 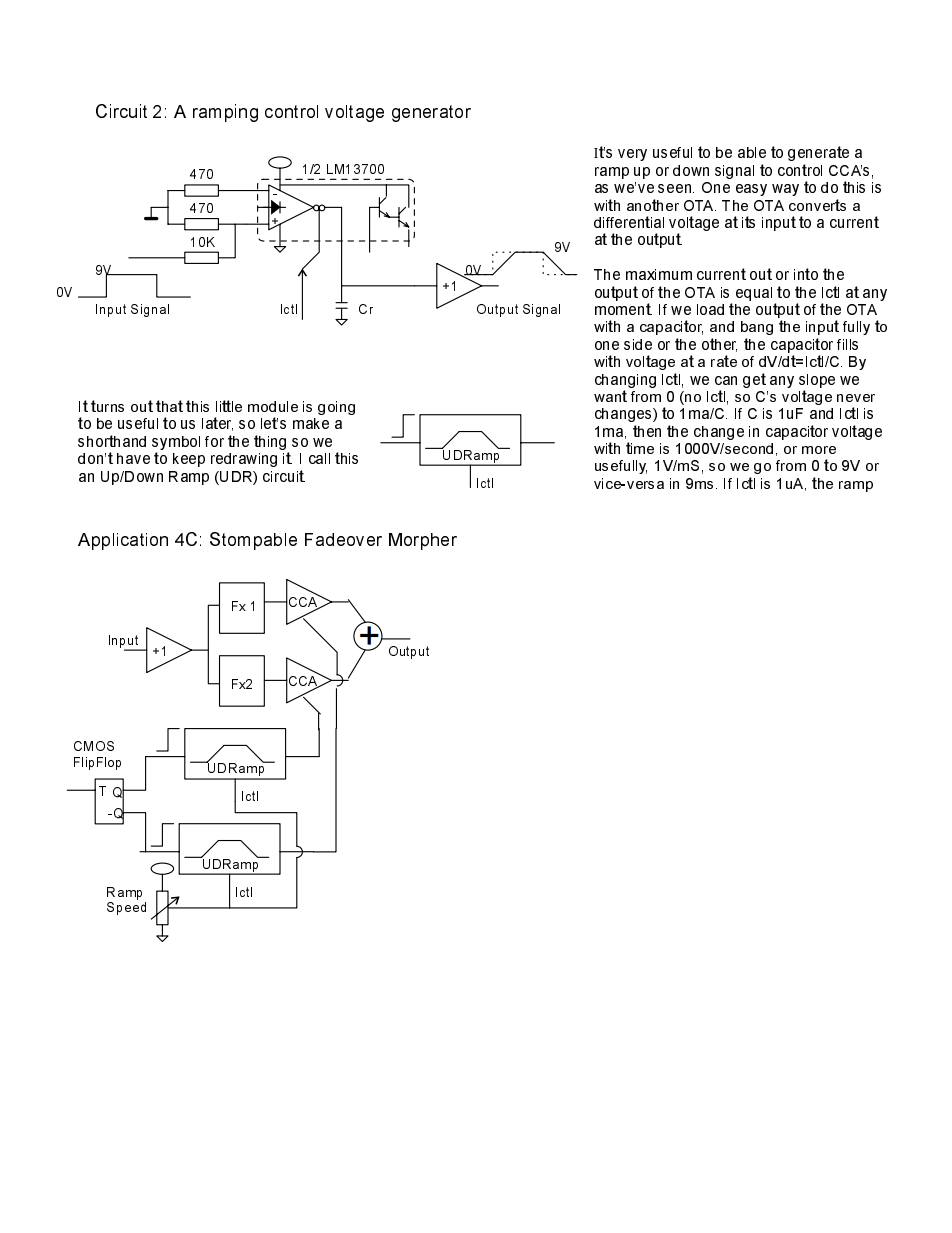 What do you see at coordinates (819, 450) in the document?
I see `more` at bounding box center [819, 450].
